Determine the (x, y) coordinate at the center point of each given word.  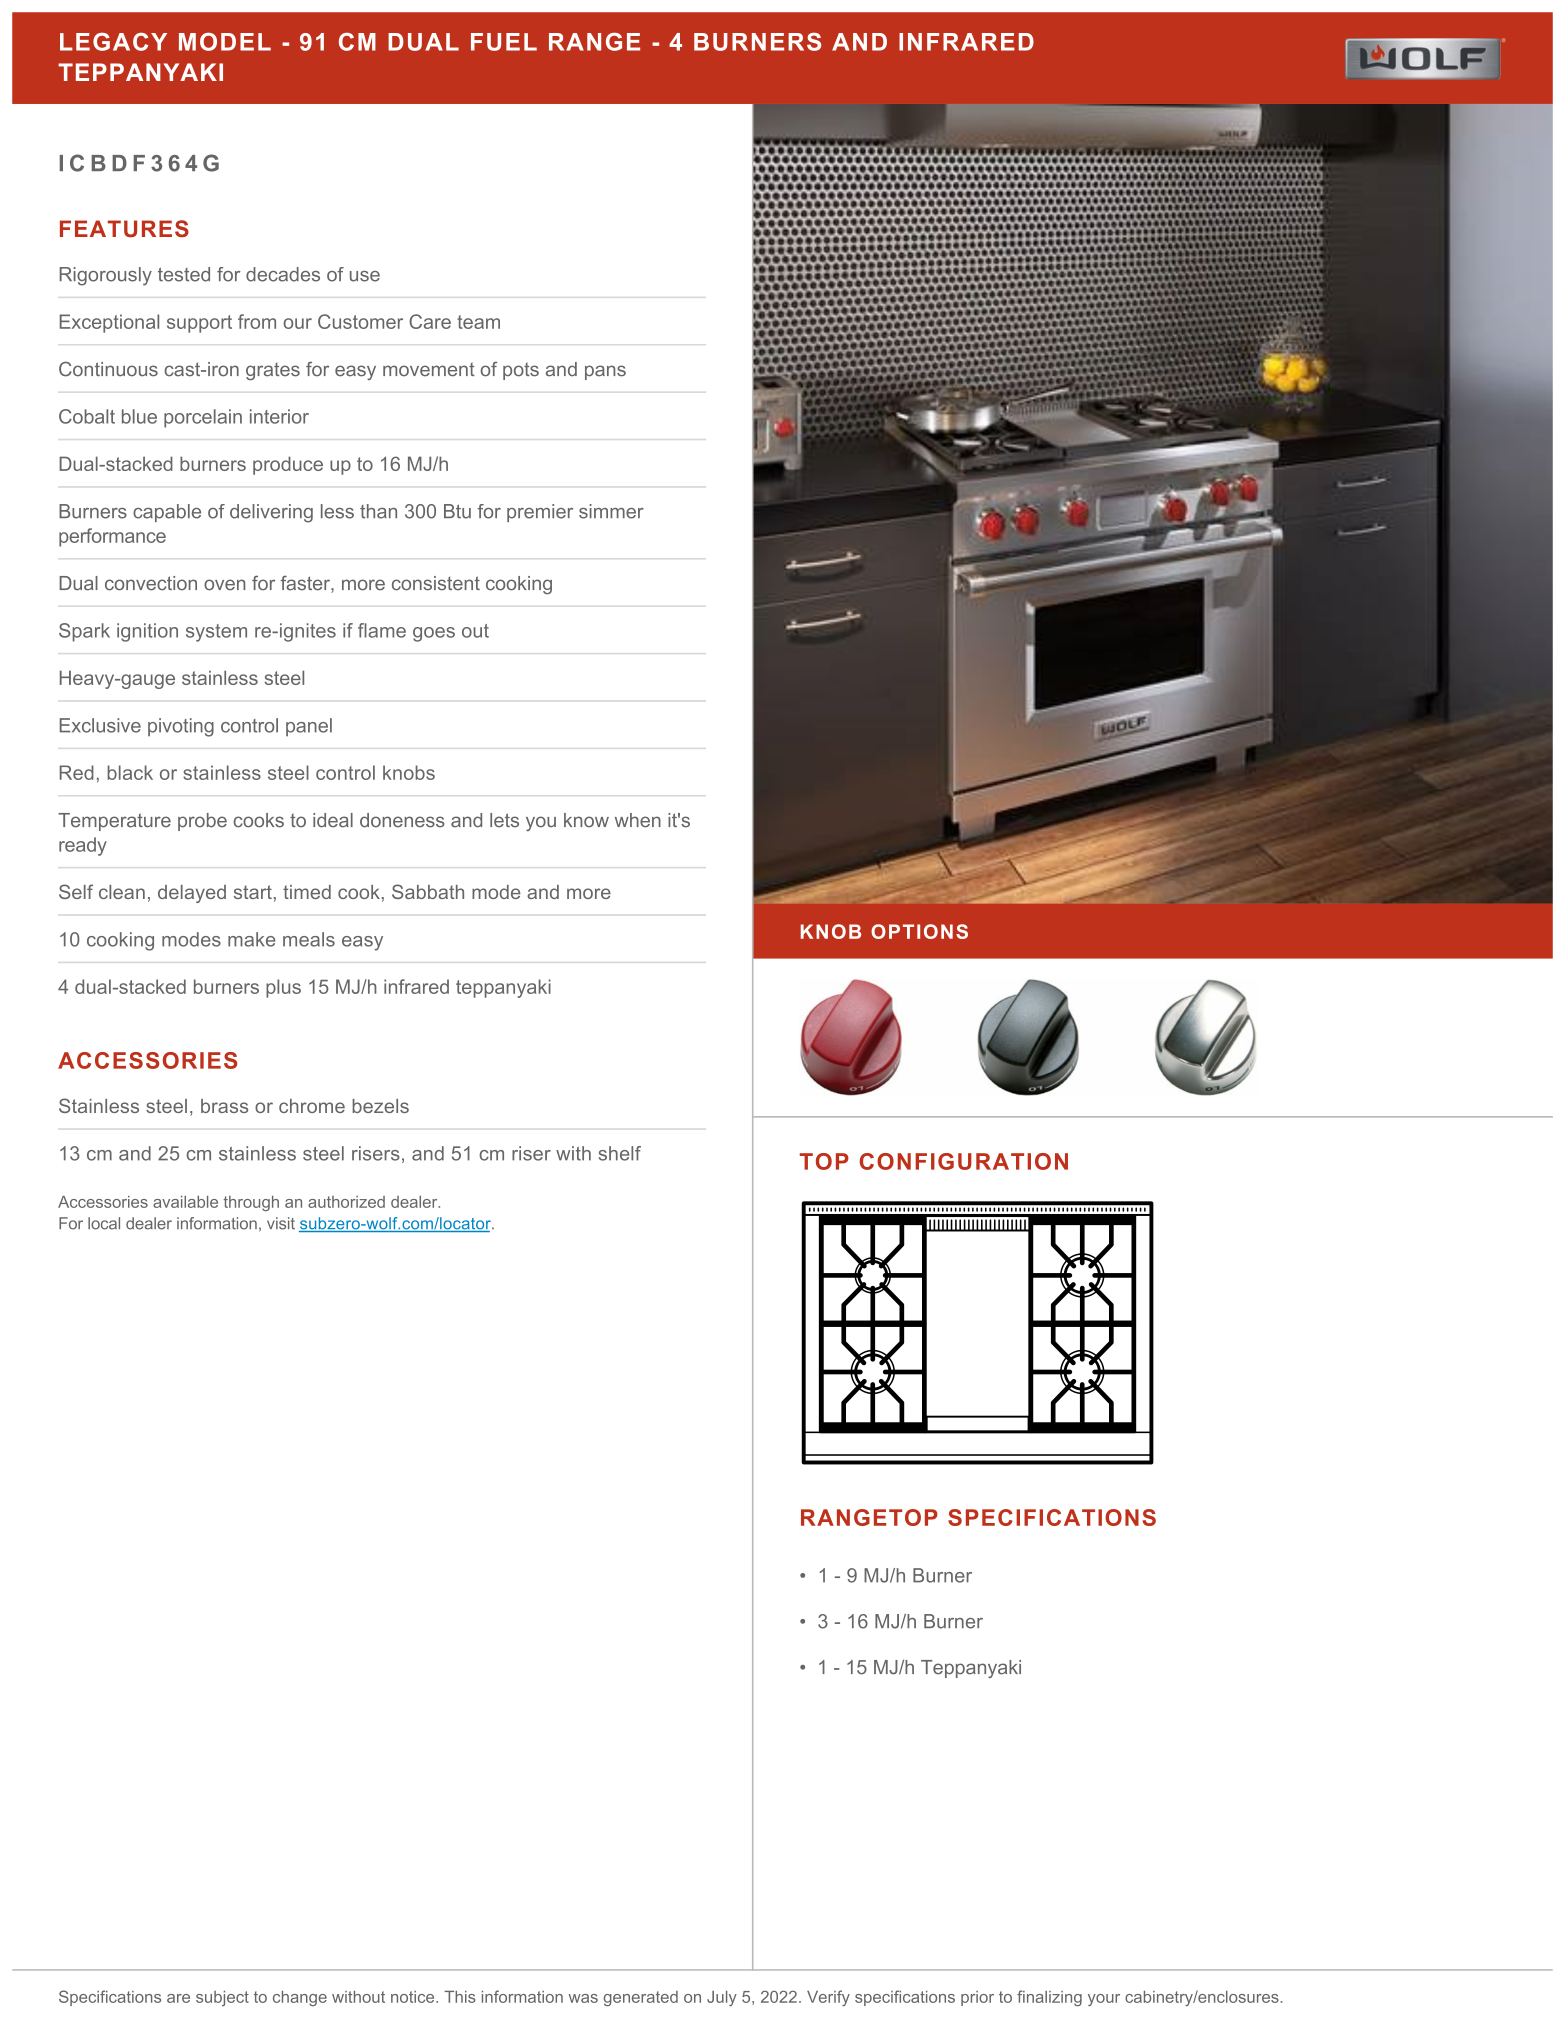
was (583, 1998)
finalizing (1049, 1998)
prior (977, 1998)
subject (222, 1998)
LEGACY (113, 42)
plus (283, 988)
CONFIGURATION (964, 1161)
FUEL (504, 42)
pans (605, 372)
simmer (611, 511)
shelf (619, 1153)
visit (281, 1223)
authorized (346, 1202)
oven (224, 585)
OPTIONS (919, 931)
